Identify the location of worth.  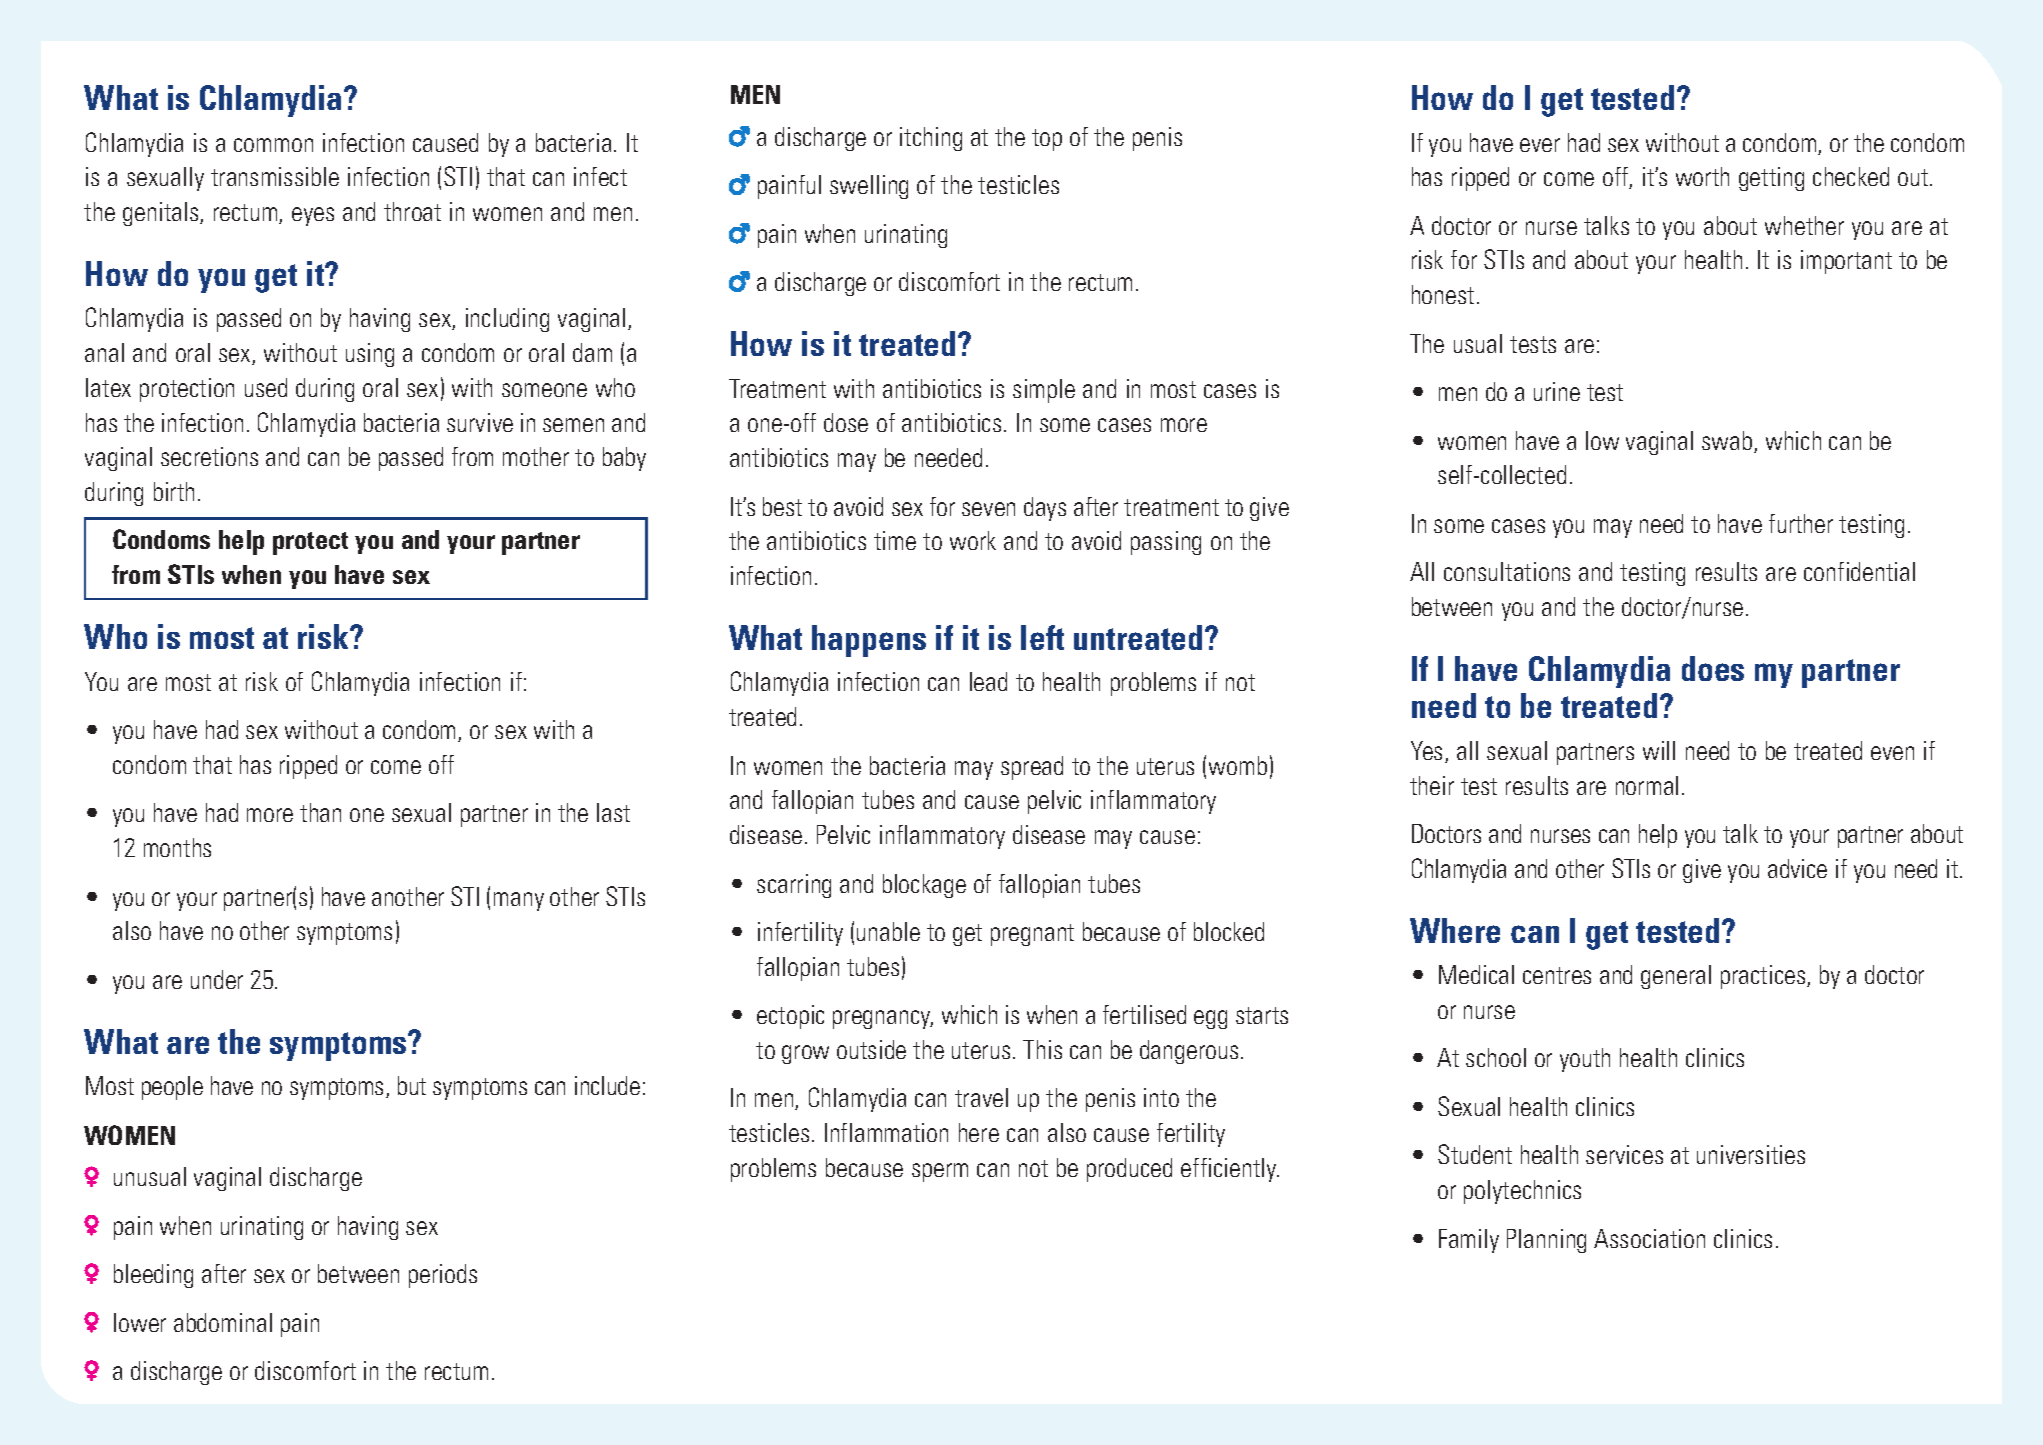
(1702, 176).
